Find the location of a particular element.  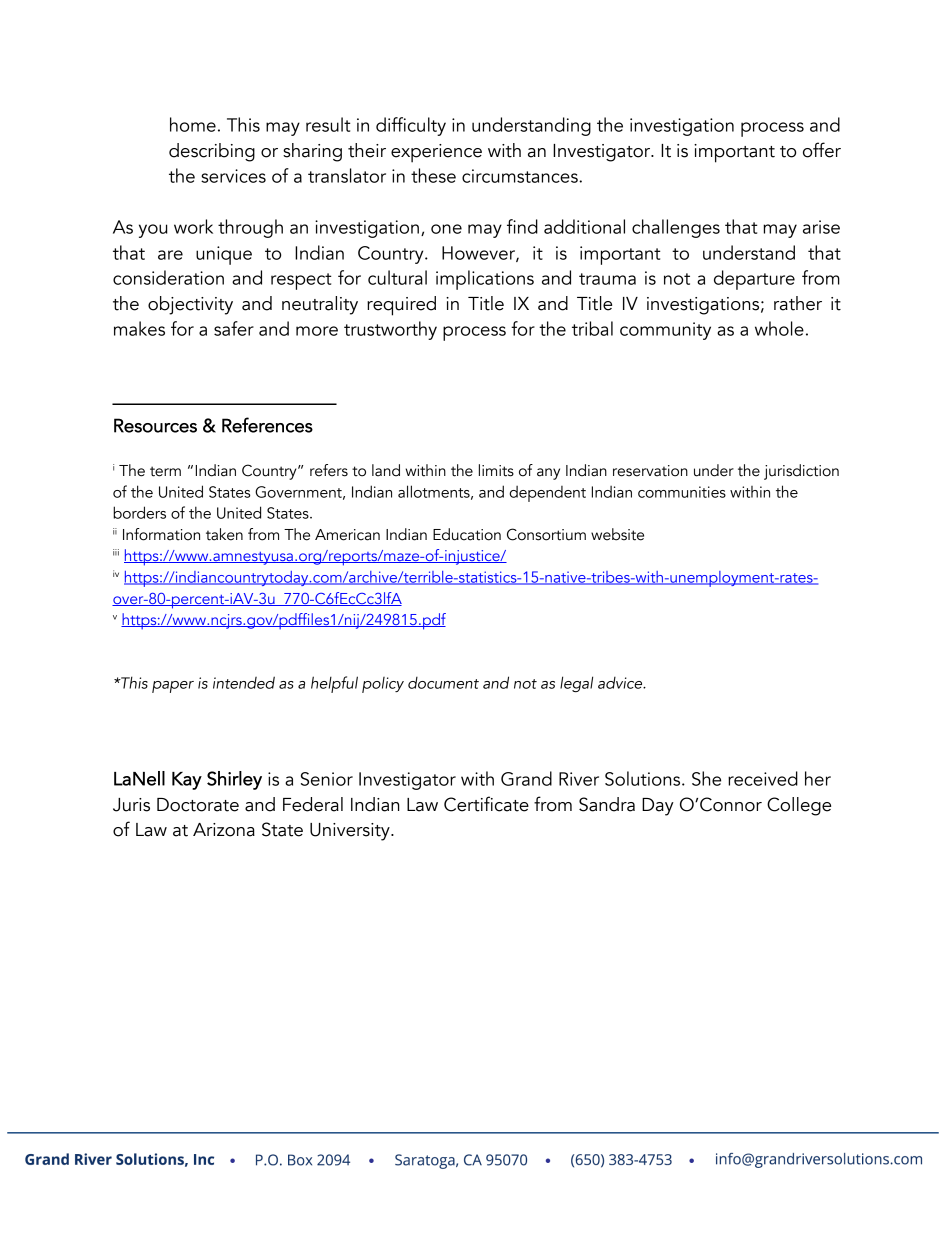

taken is located at coordinates (224, 534).
